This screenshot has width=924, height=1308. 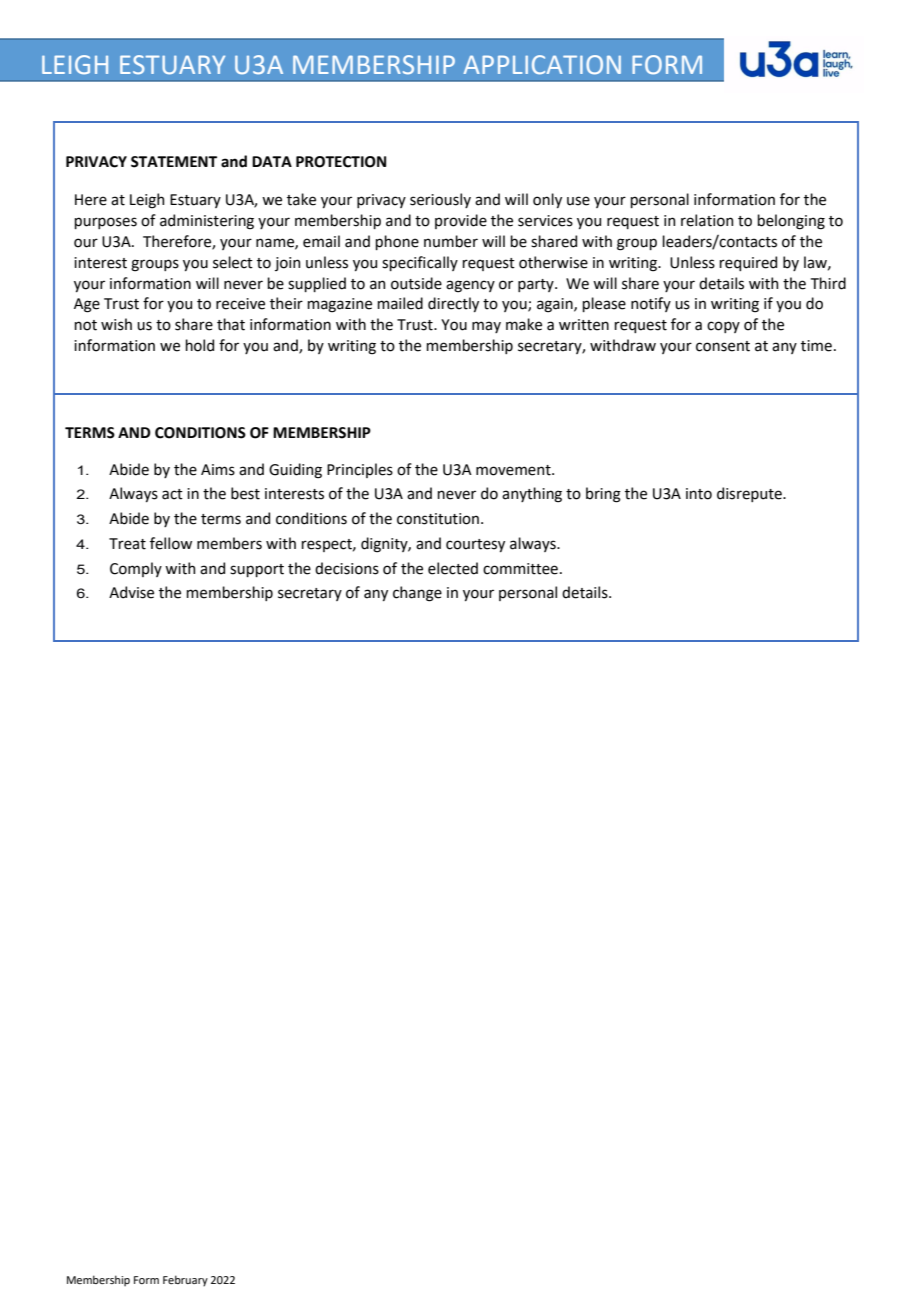 I want to click on Advise, so click(x=131, y=592).
